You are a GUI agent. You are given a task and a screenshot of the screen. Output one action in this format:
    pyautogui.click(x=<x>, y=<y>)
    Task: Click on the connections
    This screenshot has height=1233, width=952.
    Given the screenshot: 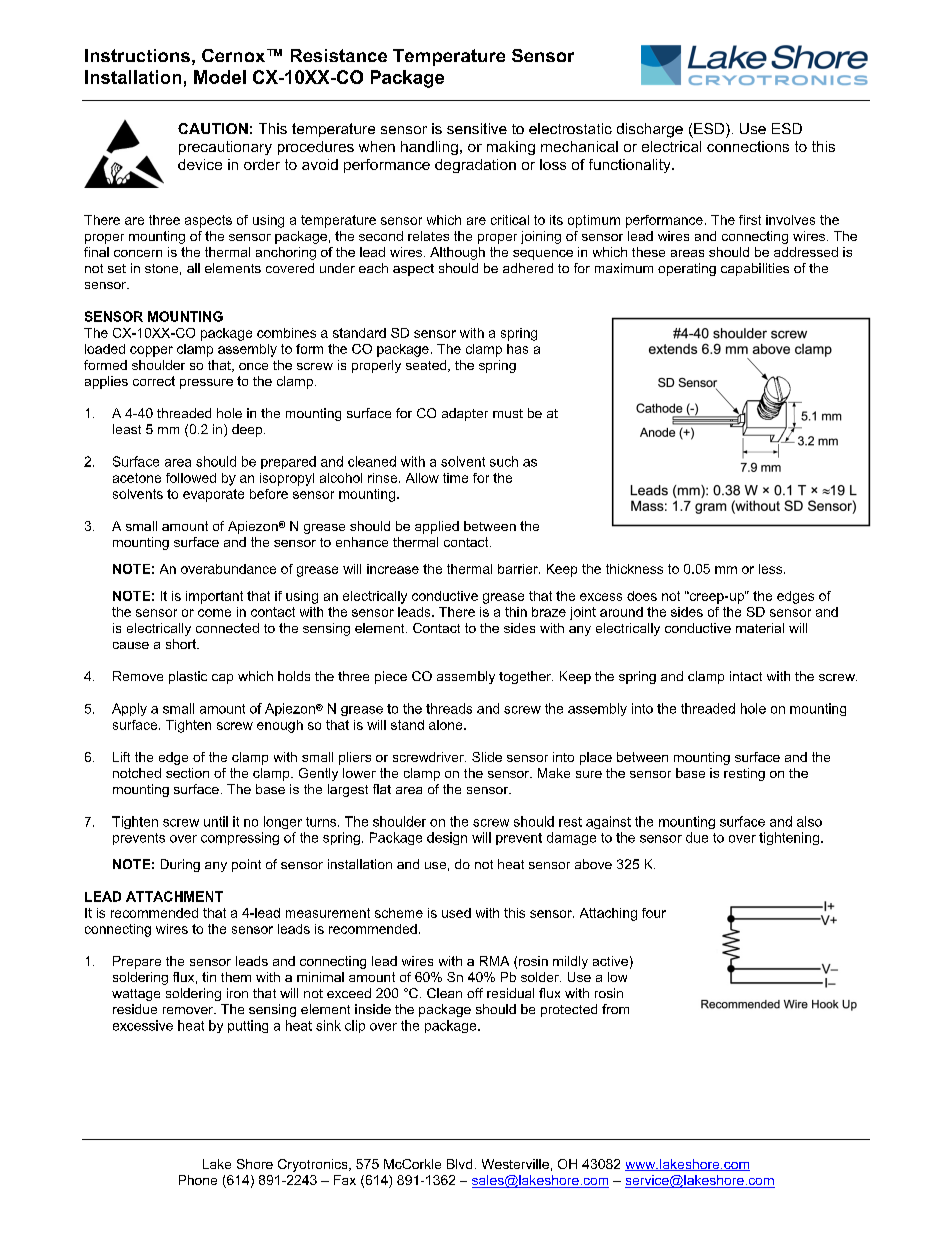 What is the action you would take?
    pyautogui.click(x=748, y=146)
